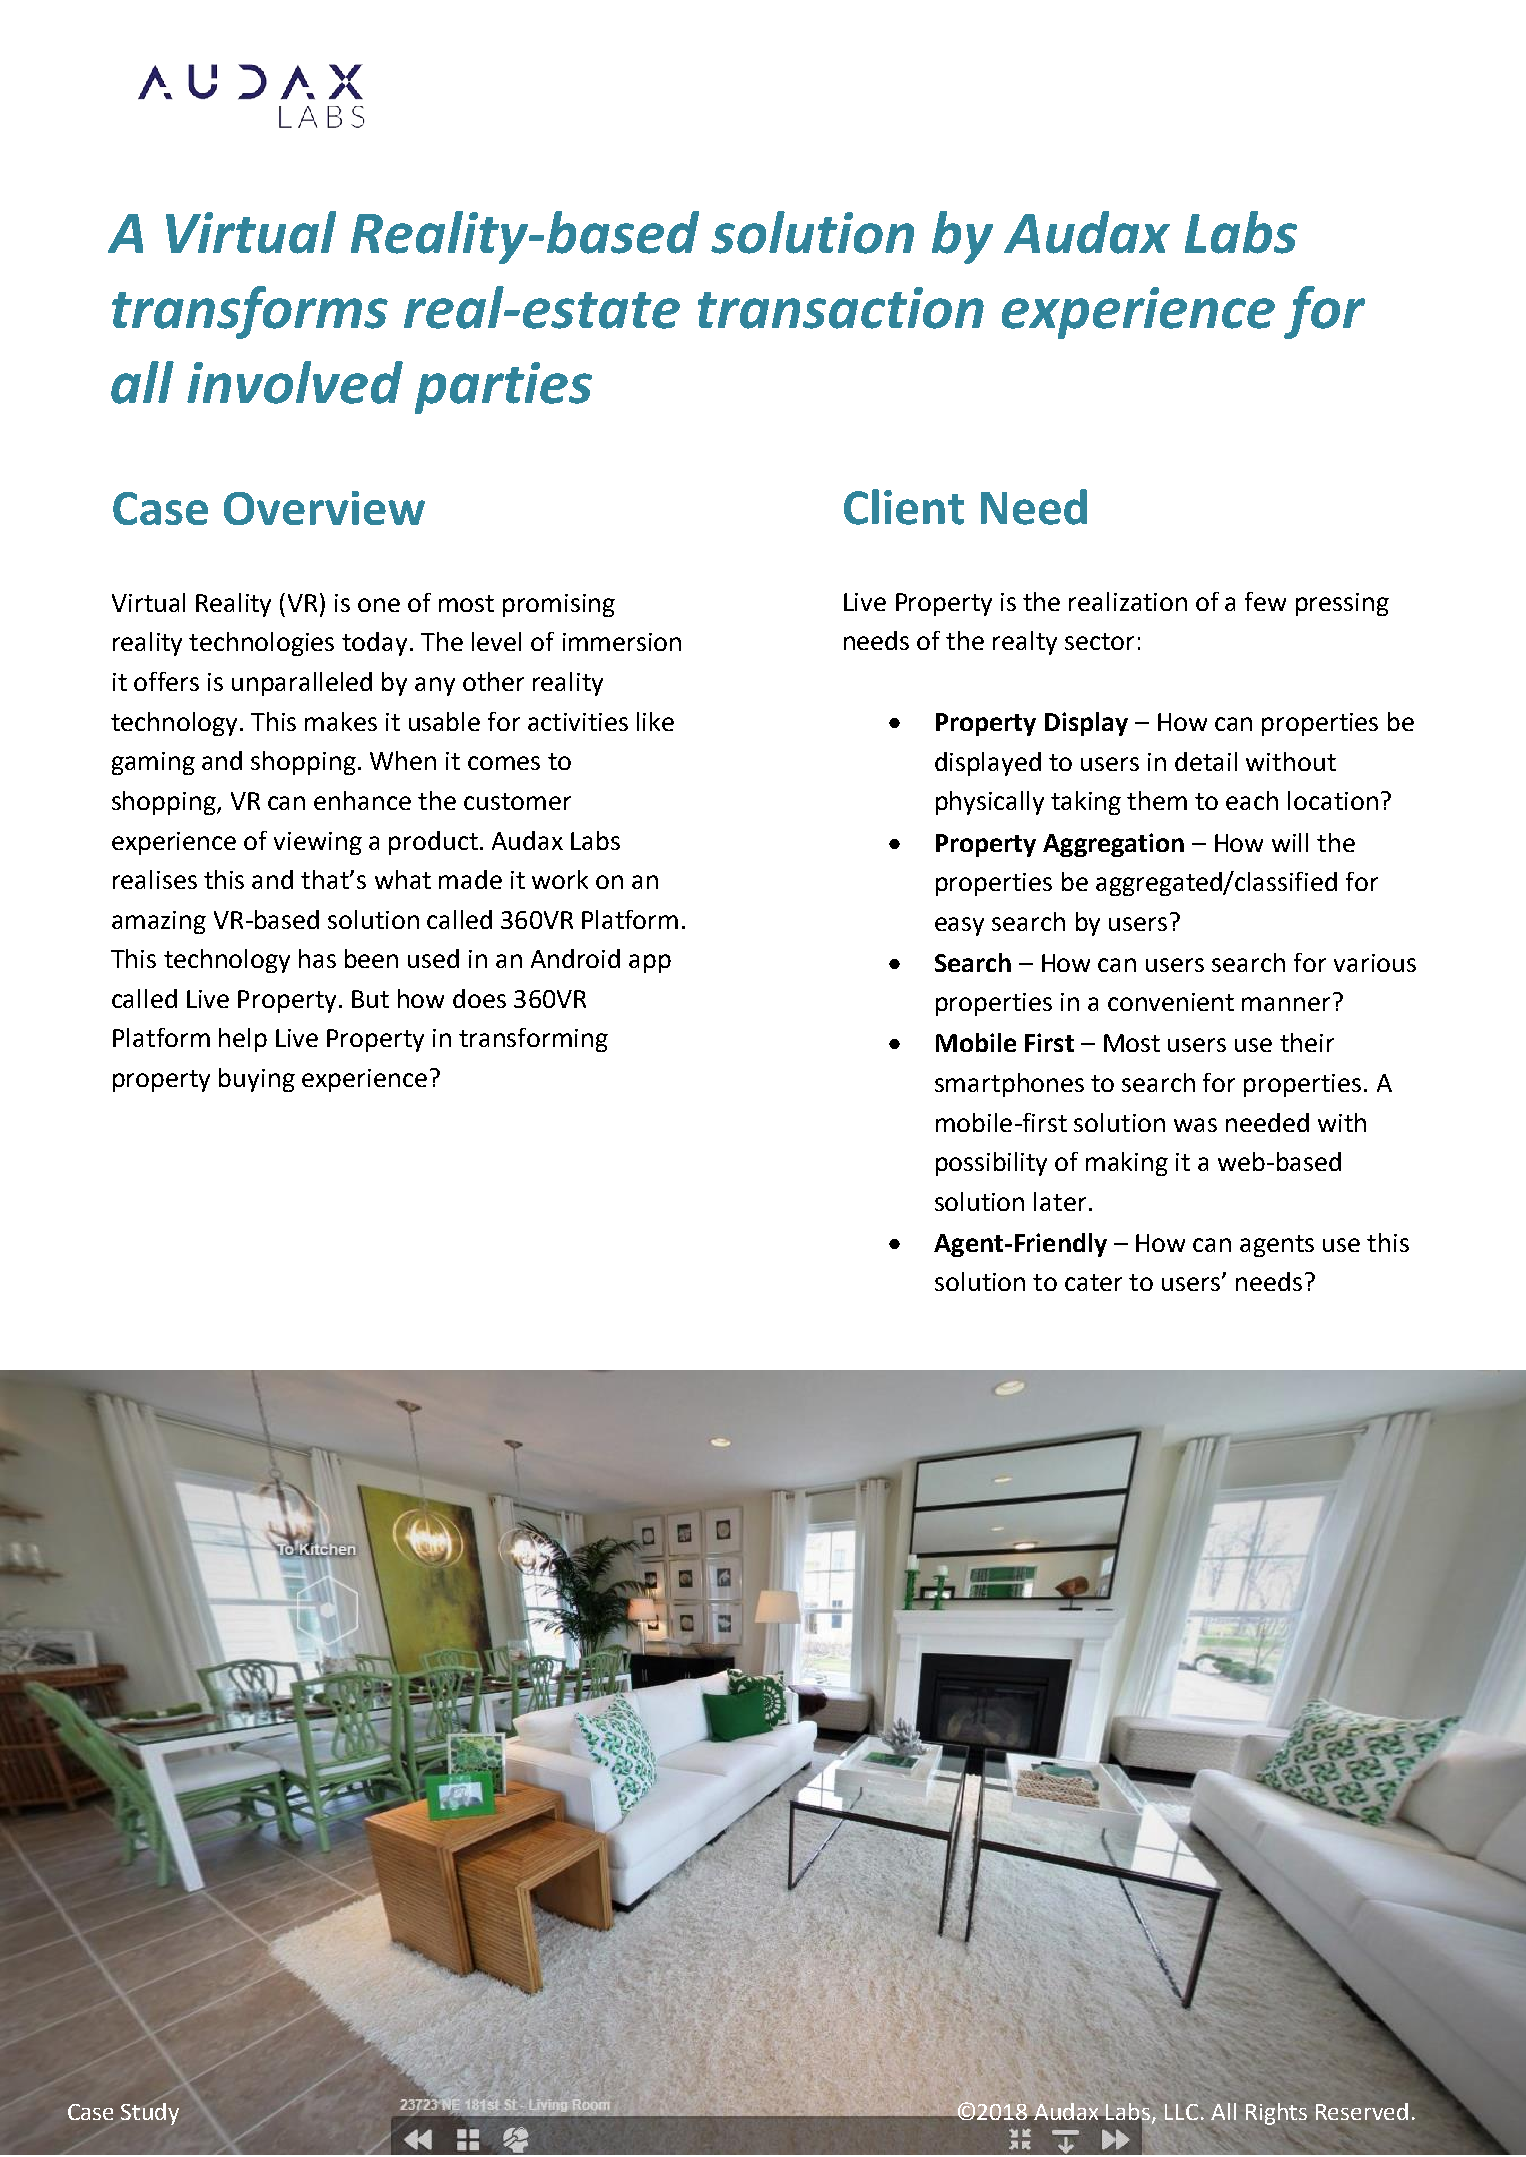 This screenshot has width=1526, height=2157. Describe the element at coordinates (991, 1164) in the screenshot. I see `possibility` at that location.
